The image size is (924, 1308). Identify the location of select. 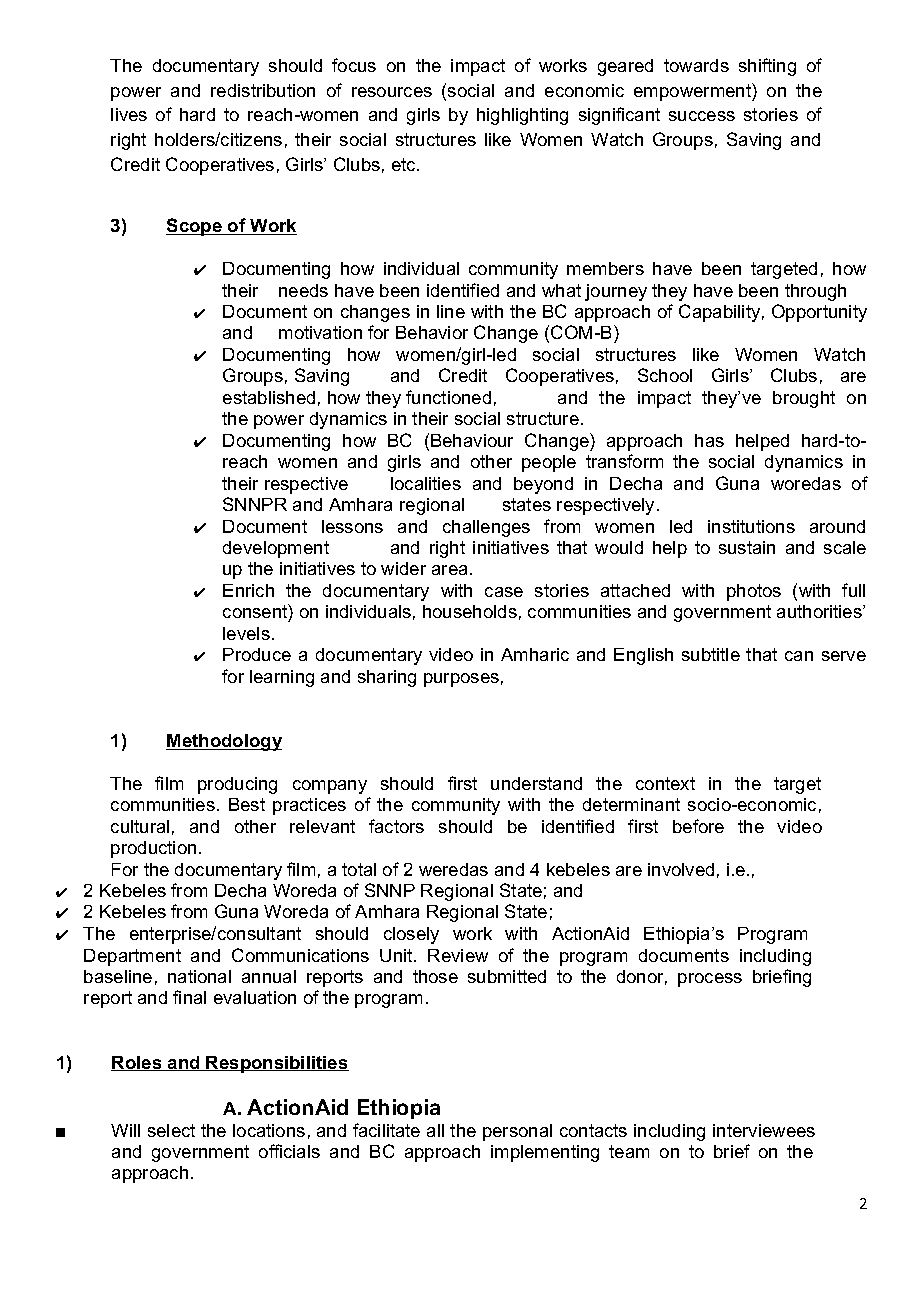
(171, 1130).
